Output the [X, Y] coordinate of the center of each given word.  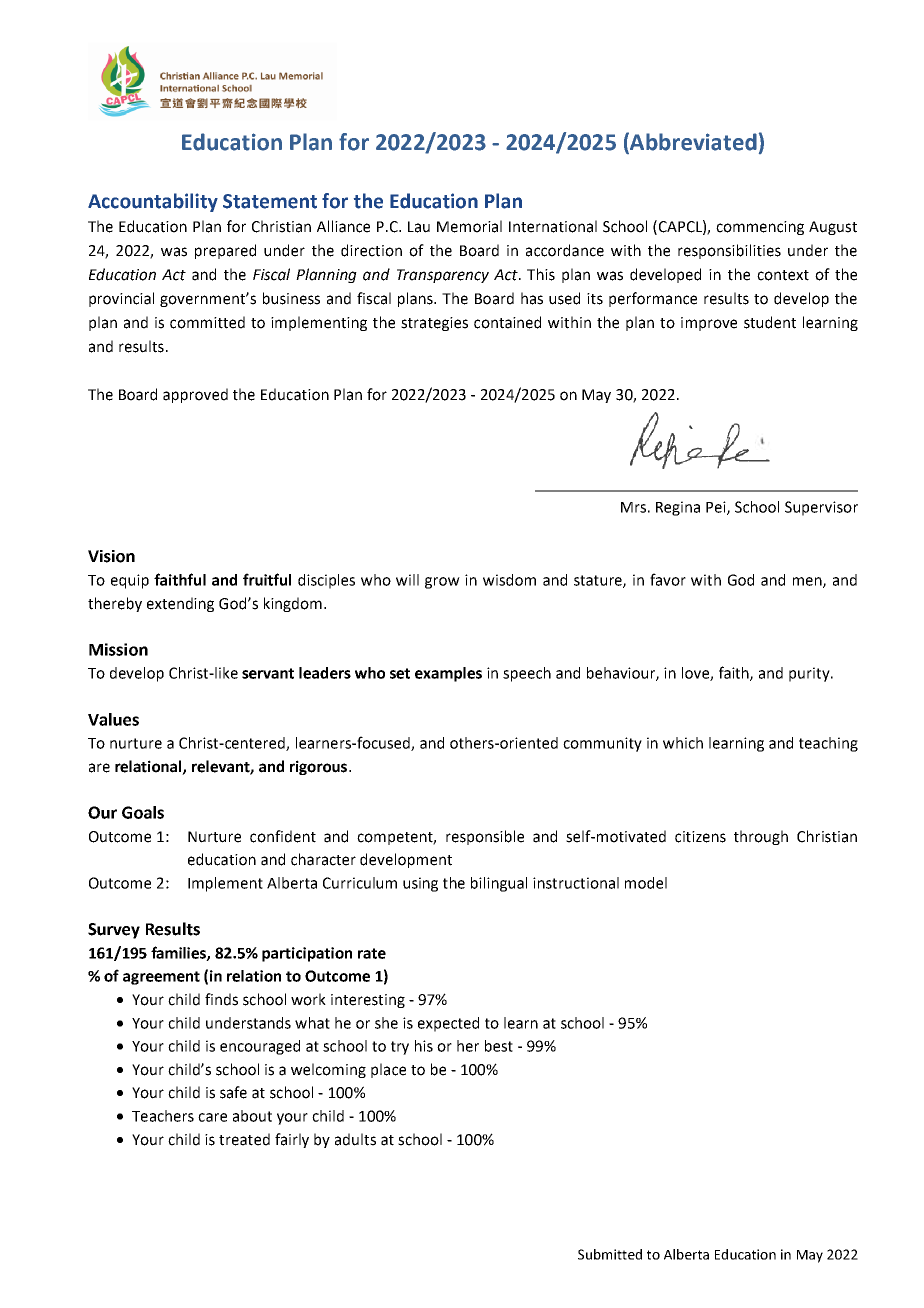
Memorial [469, 226]
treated [244, 1139]
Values [113, 719]
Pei [717, 508]
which [683, 743]
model [646, 883]
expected [448, 1024]
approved [195, 395]
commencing [760, 228]
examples [448, 674]
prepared [225, 251]
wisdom [509, 580]
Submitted [610, 1254]
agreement [161, 978]
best [499, 1046]
